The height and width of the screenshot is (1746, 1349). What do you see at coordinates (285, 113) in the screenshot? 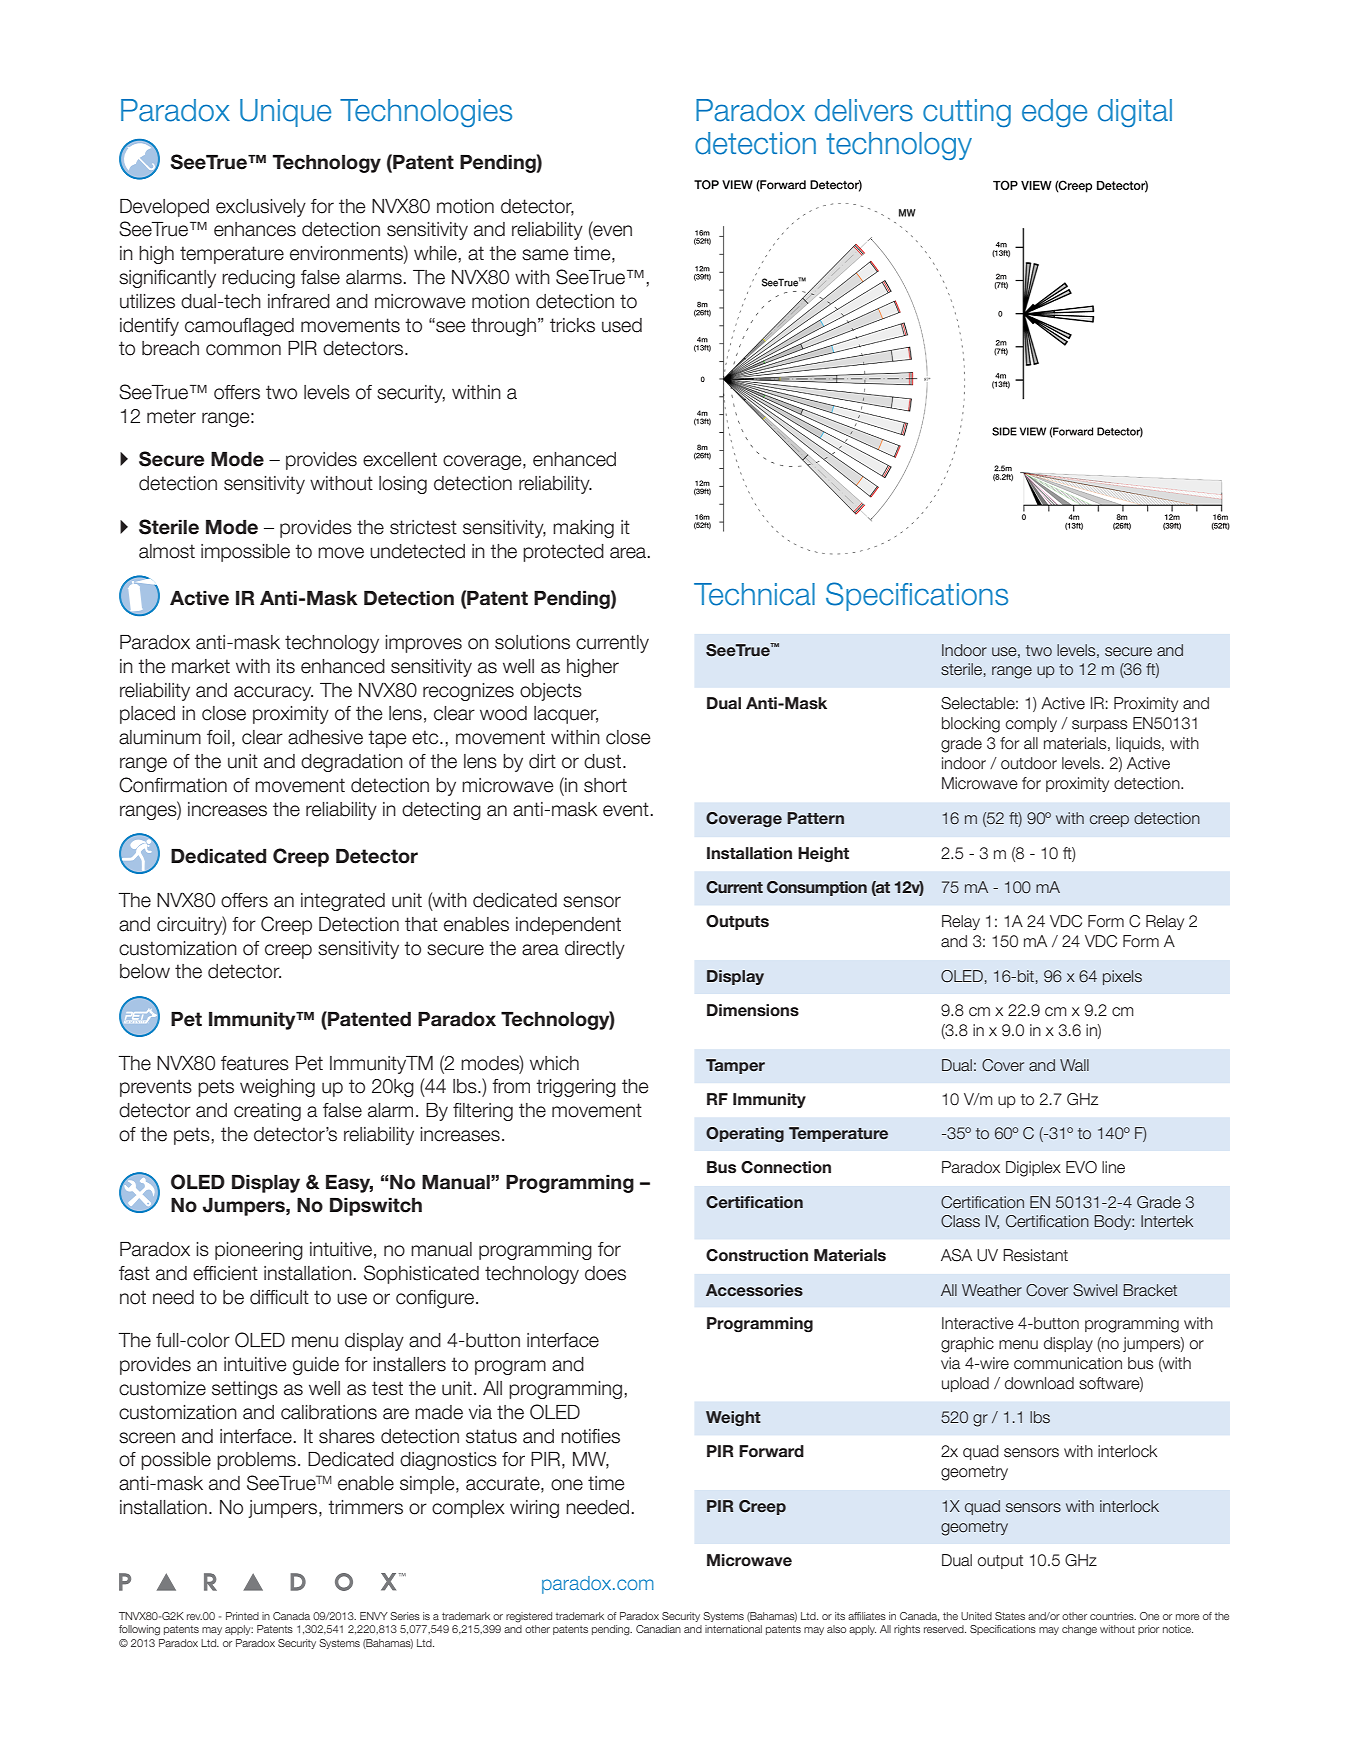
I see `Unique` at bounding box center [285, 113].
